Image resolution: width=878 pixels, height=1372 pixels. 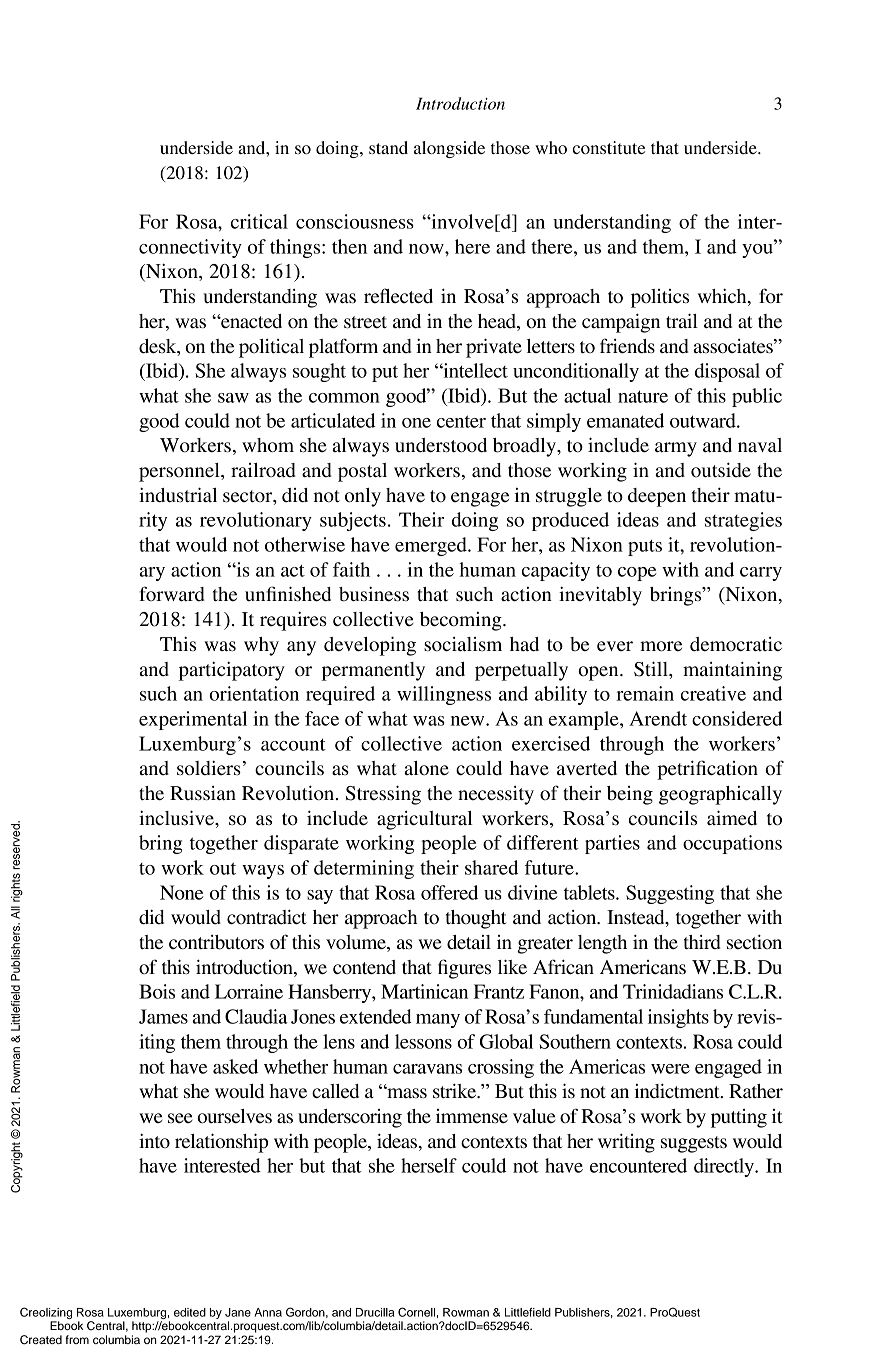 What do you see at coordinates (427, 1069) in the screenshot?
I see `caravans` at bounding box center [427, 1069].
